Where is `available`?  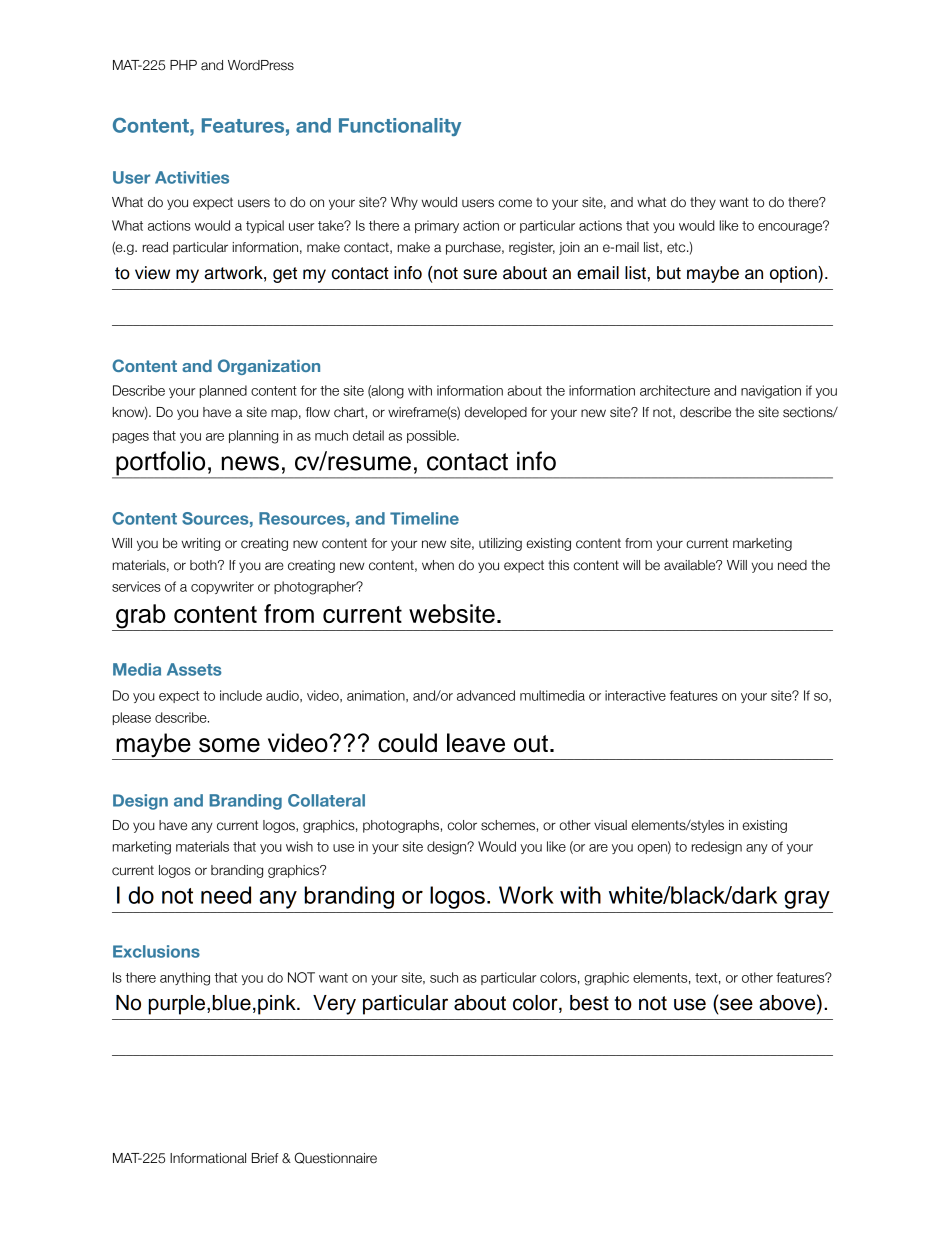 available is located at coordinates (691, 565).
